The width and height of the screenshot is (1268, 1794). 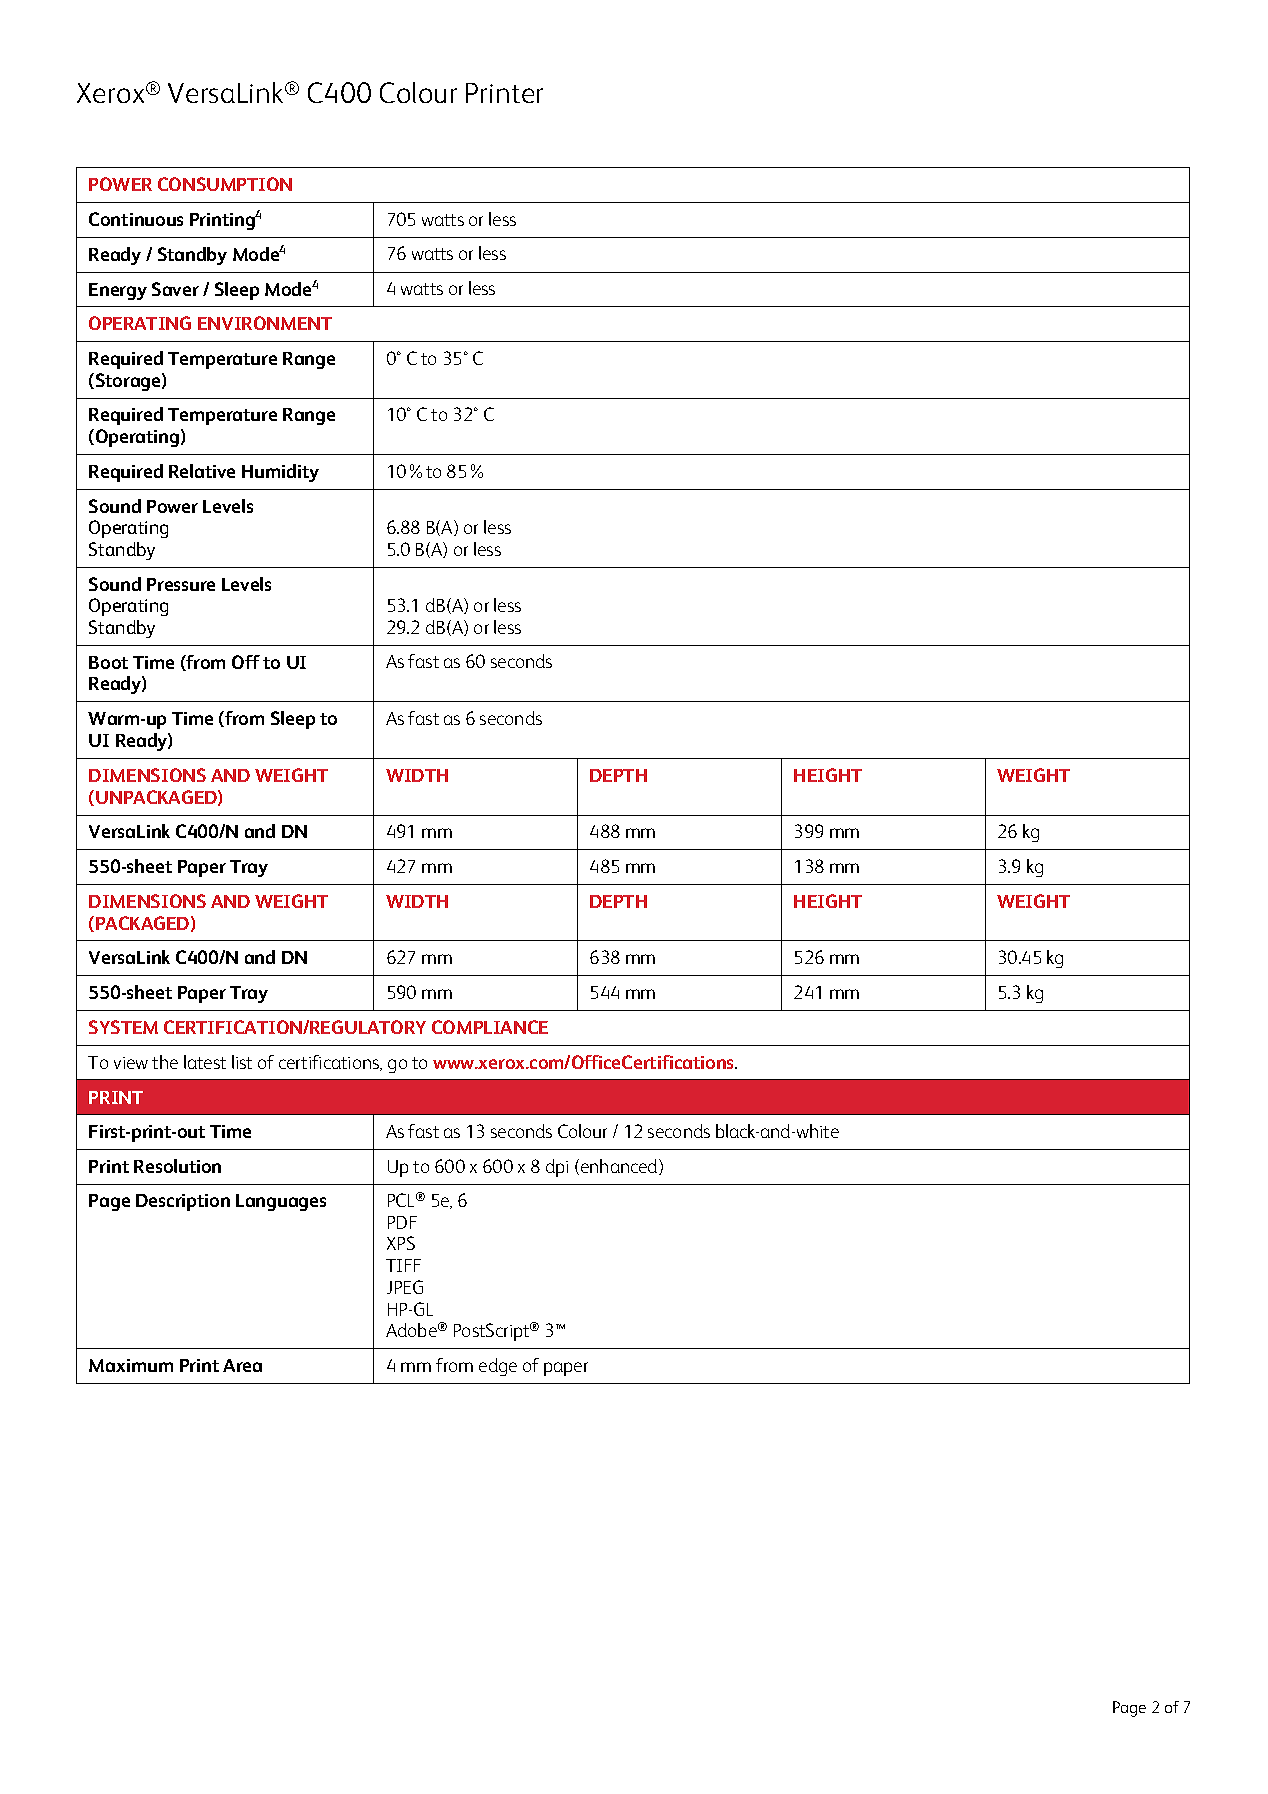 I want to click on CONSUMPTION, so click(x=225, y=184).
